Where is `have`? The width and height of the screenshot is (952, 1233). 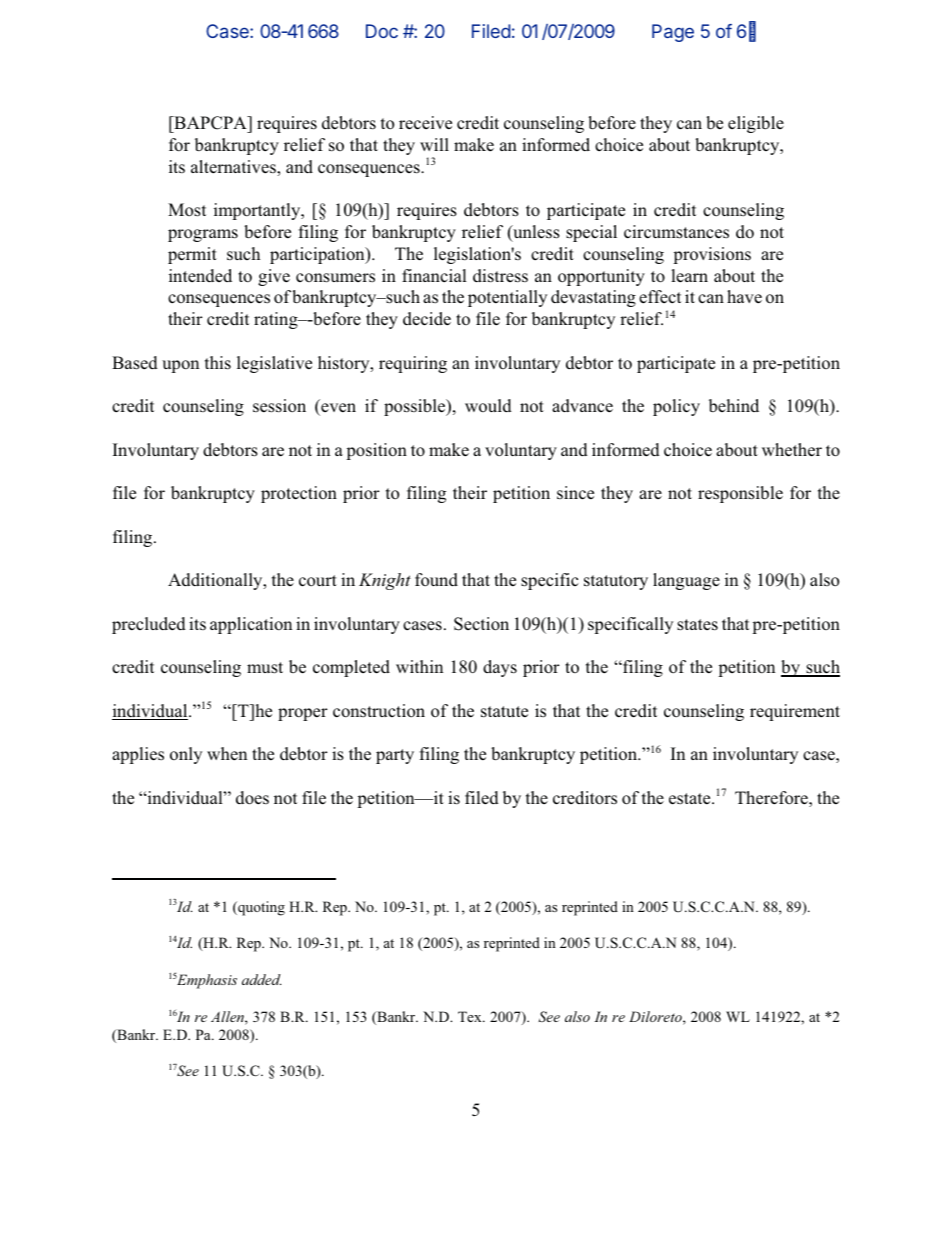 have is located at coordinates (744, 297).
